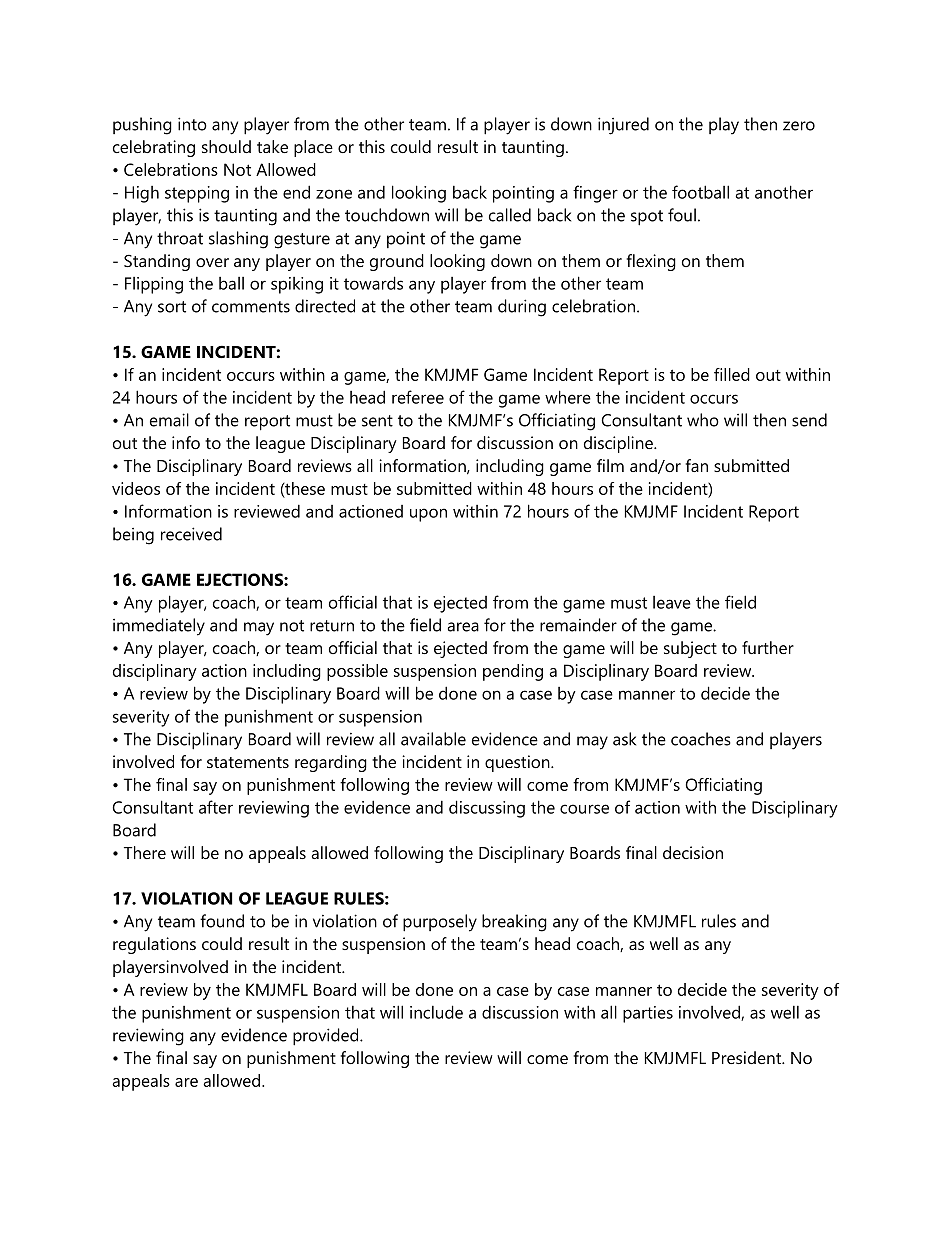 This screenshot has width=952, height=1233. What do you see at coordinates (216, 807) in the screenshot?
I see `after` at bounding box center [216, 807].
